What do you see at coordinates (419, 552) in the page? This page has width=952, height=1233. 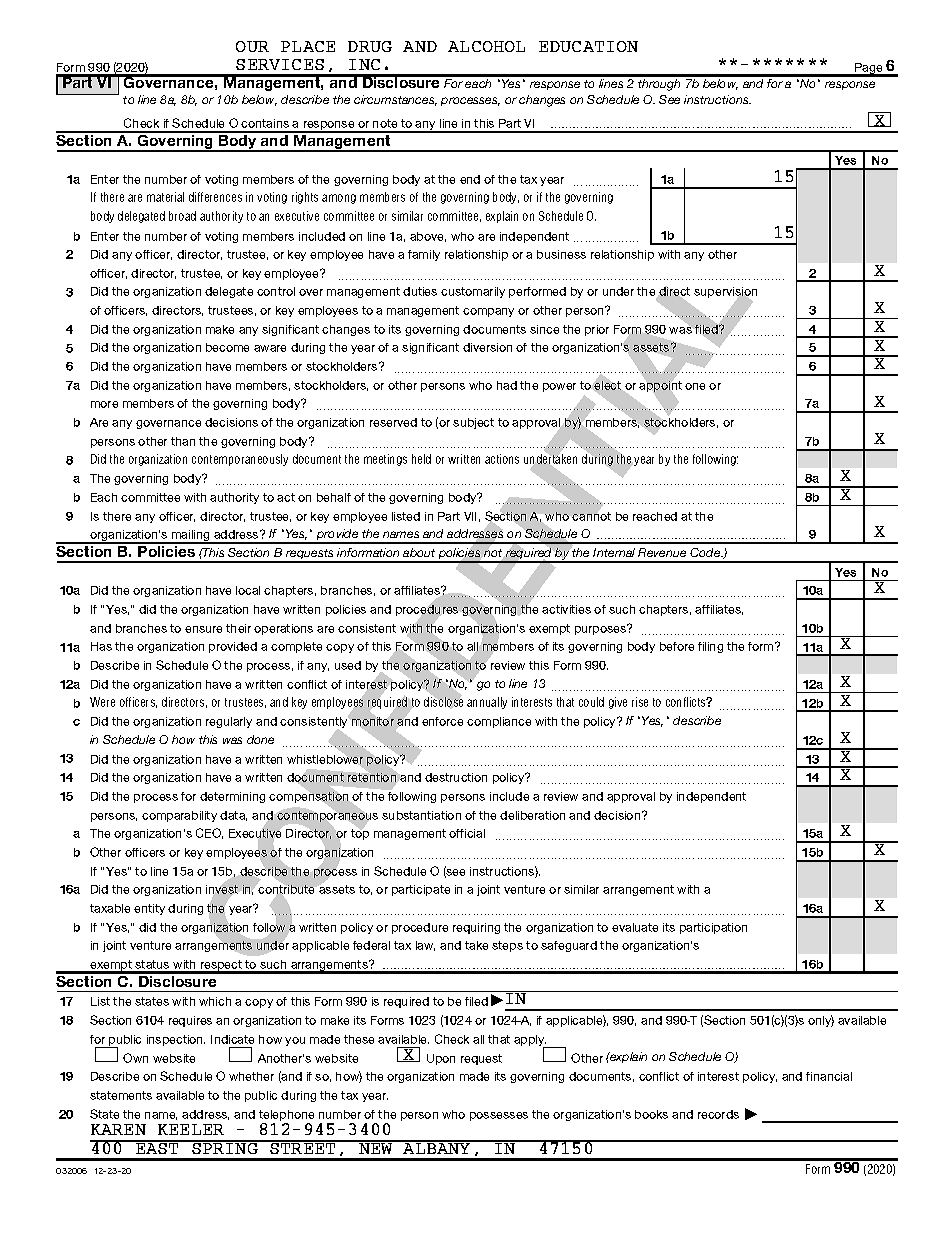 I see `about` at bounding box center [419, 552].
